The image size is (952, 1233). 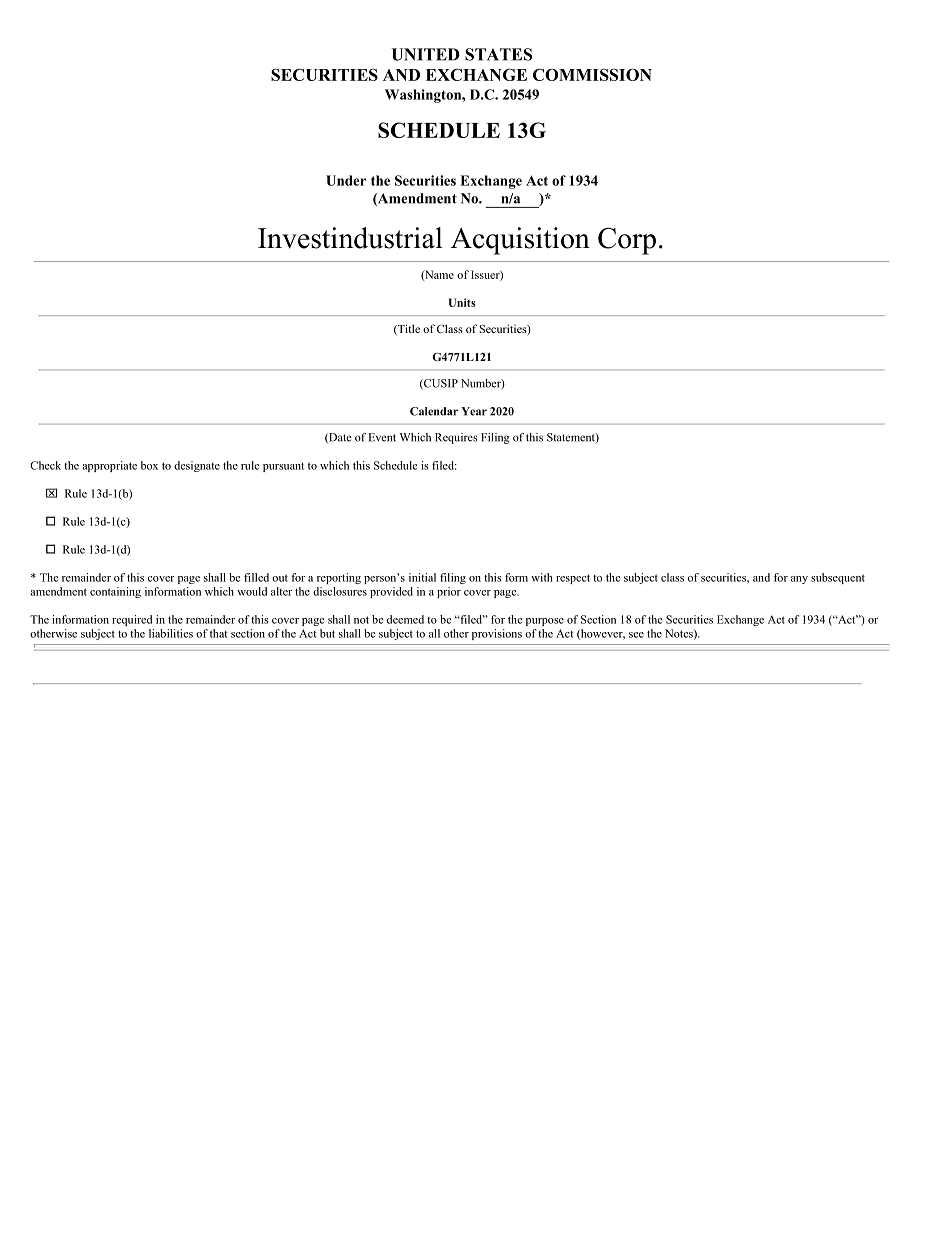 I want to click on COMMISSION, so click(x=592, y=74).
